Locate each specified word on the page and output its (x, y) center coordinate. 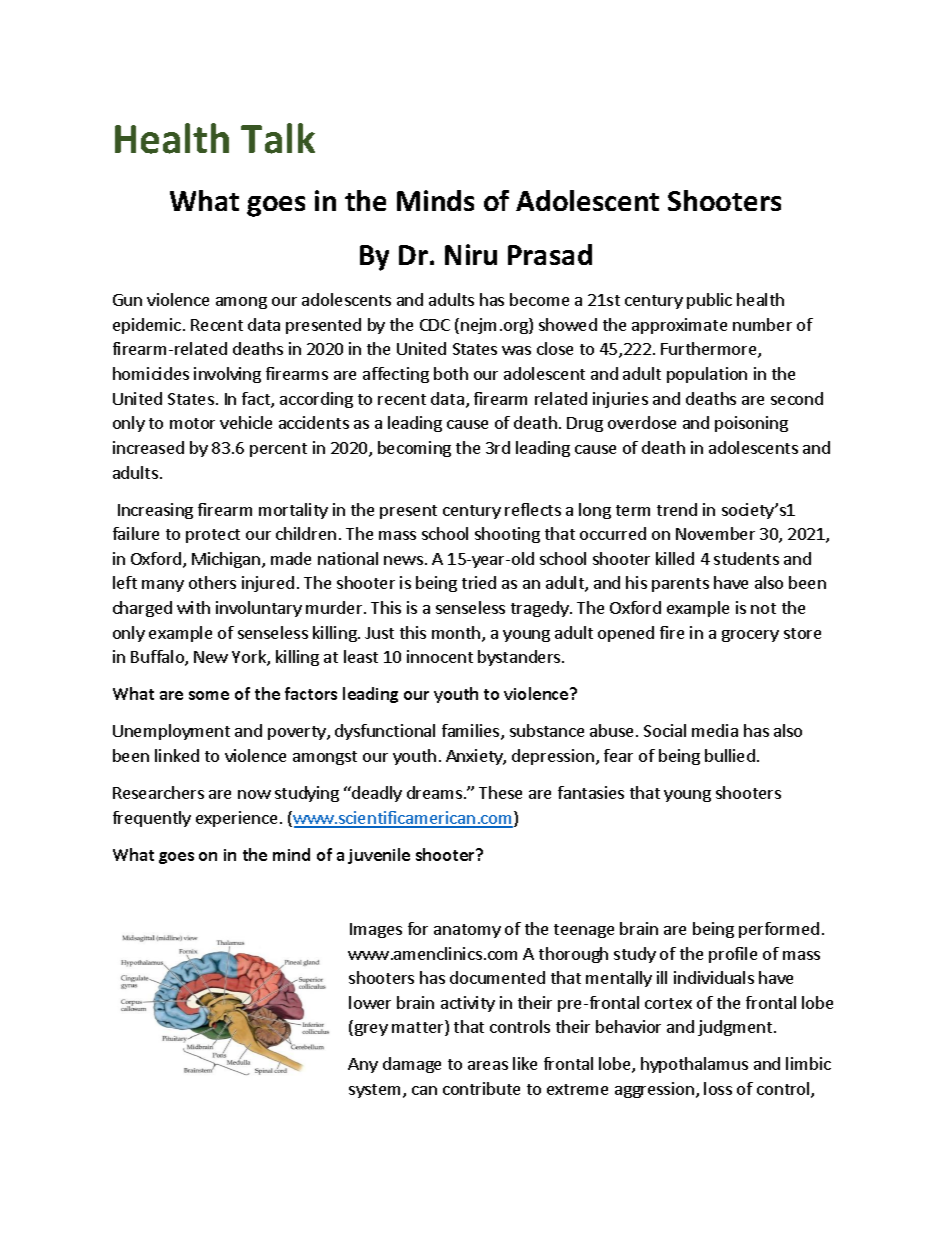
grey (371, 1030)
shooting (507, 535)
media (715, 730)
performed (779, 930)
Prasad (550, 254)
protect (213, 536)
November (715, 533)
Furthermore (710, 350)
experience (236, 819)
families (472, 732)
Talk (278, 138)
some (209, 695)
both (451, 373)
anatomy (467, 931)
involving (227, 375)
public (709, 301)
